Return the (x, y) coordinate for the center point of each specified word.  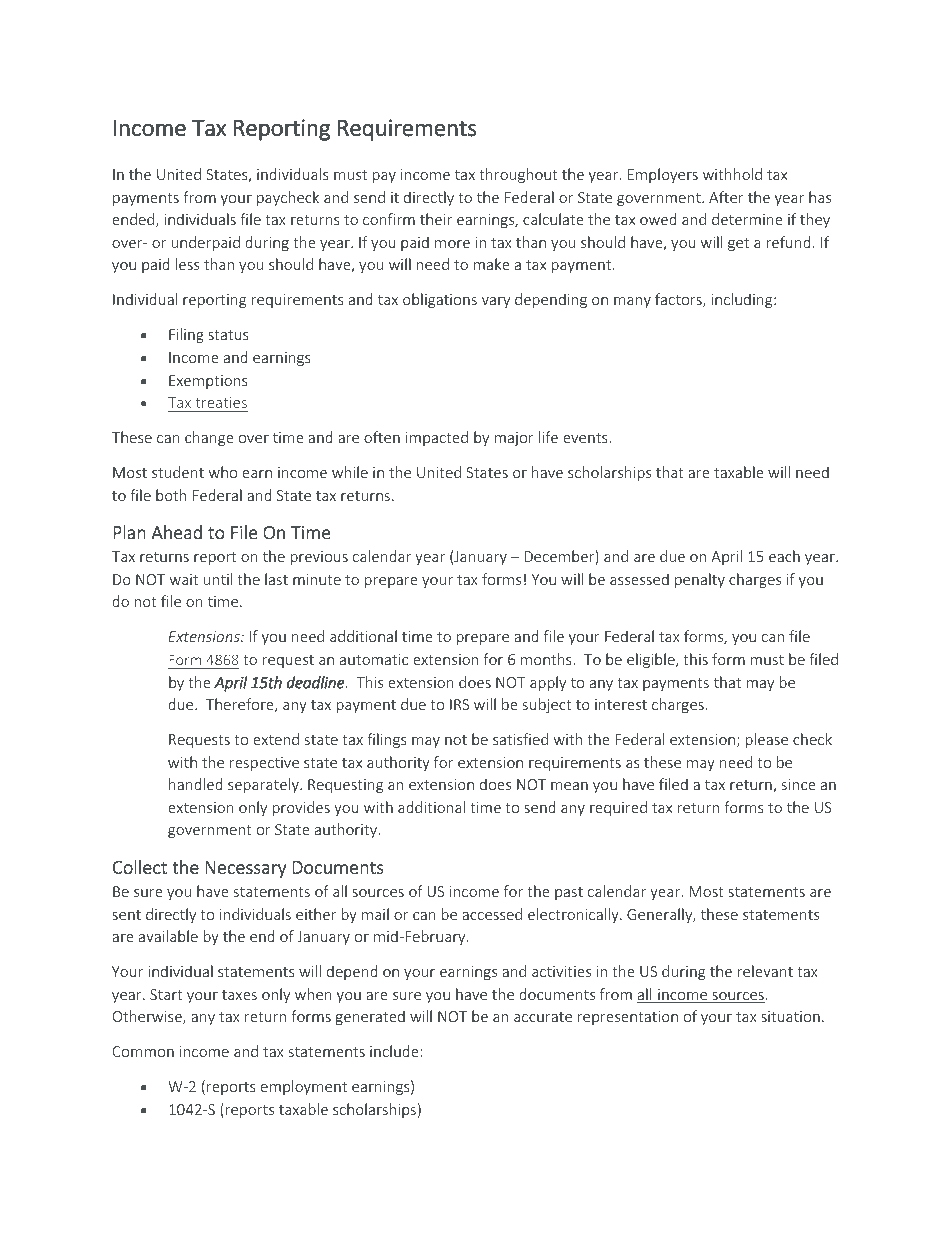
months (547, 659)
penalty (700, 580)
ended (134, 220)
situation (790, 1016)
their (436, 219)
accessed (492, 914)
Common (143, 1051)
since (799, 784)
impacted (437, 438)
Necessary (245, 869)
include (394, 1051)
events (586, 438)
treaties (221, 402)
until (218, 579)
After (726, 197)
